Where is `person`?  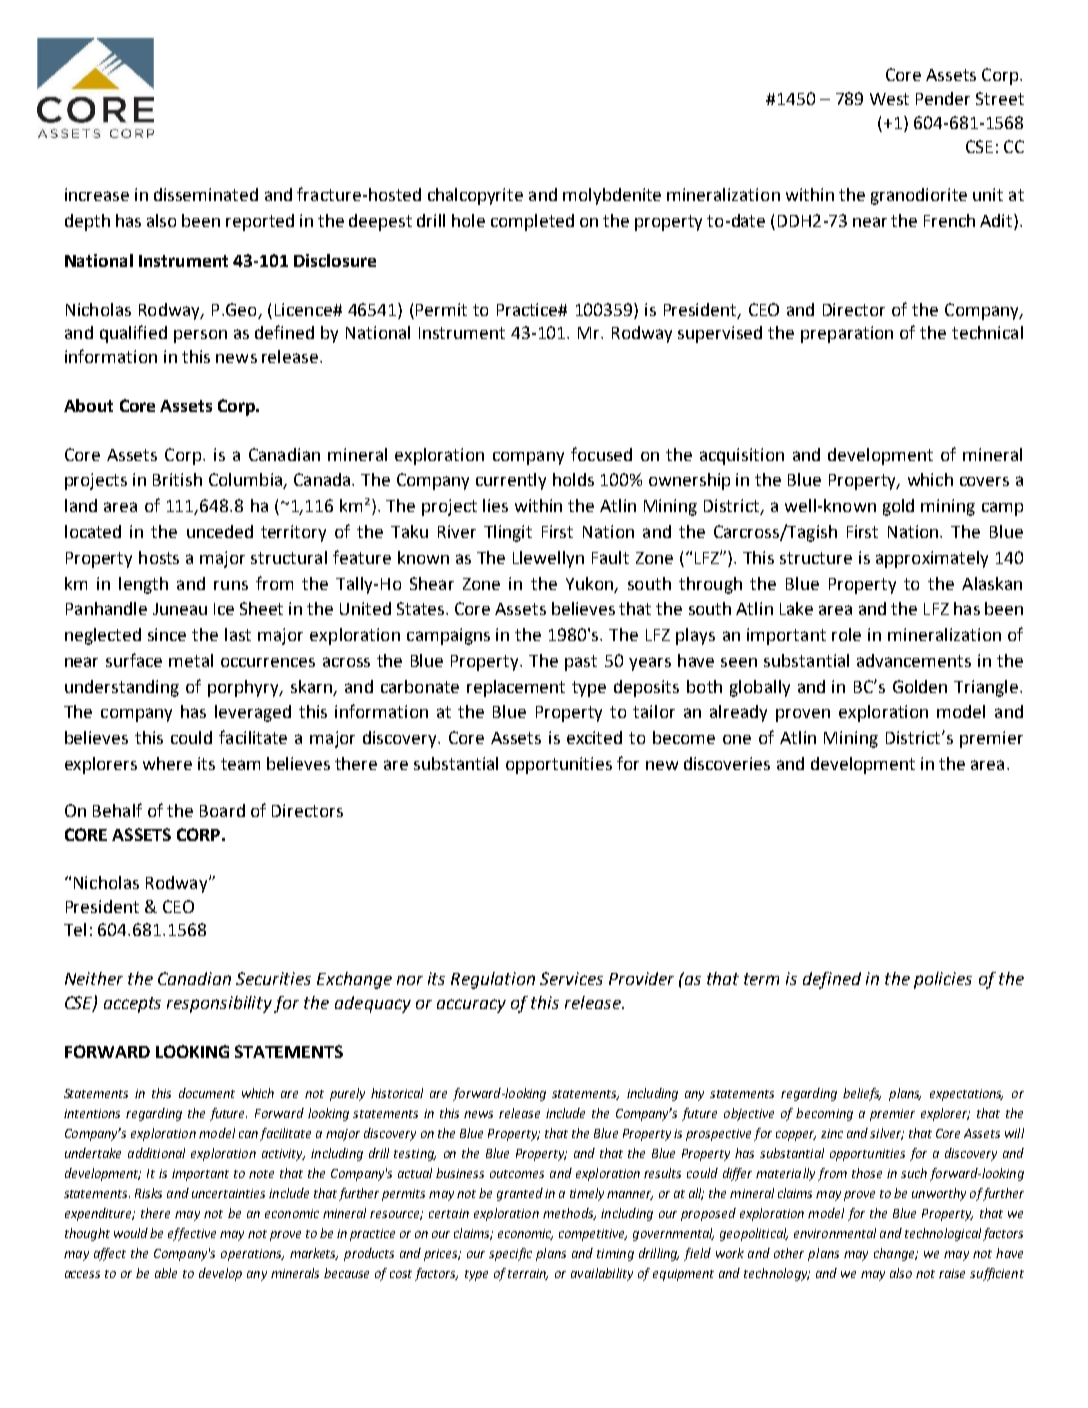
person is located at coordinates (200, 336).
